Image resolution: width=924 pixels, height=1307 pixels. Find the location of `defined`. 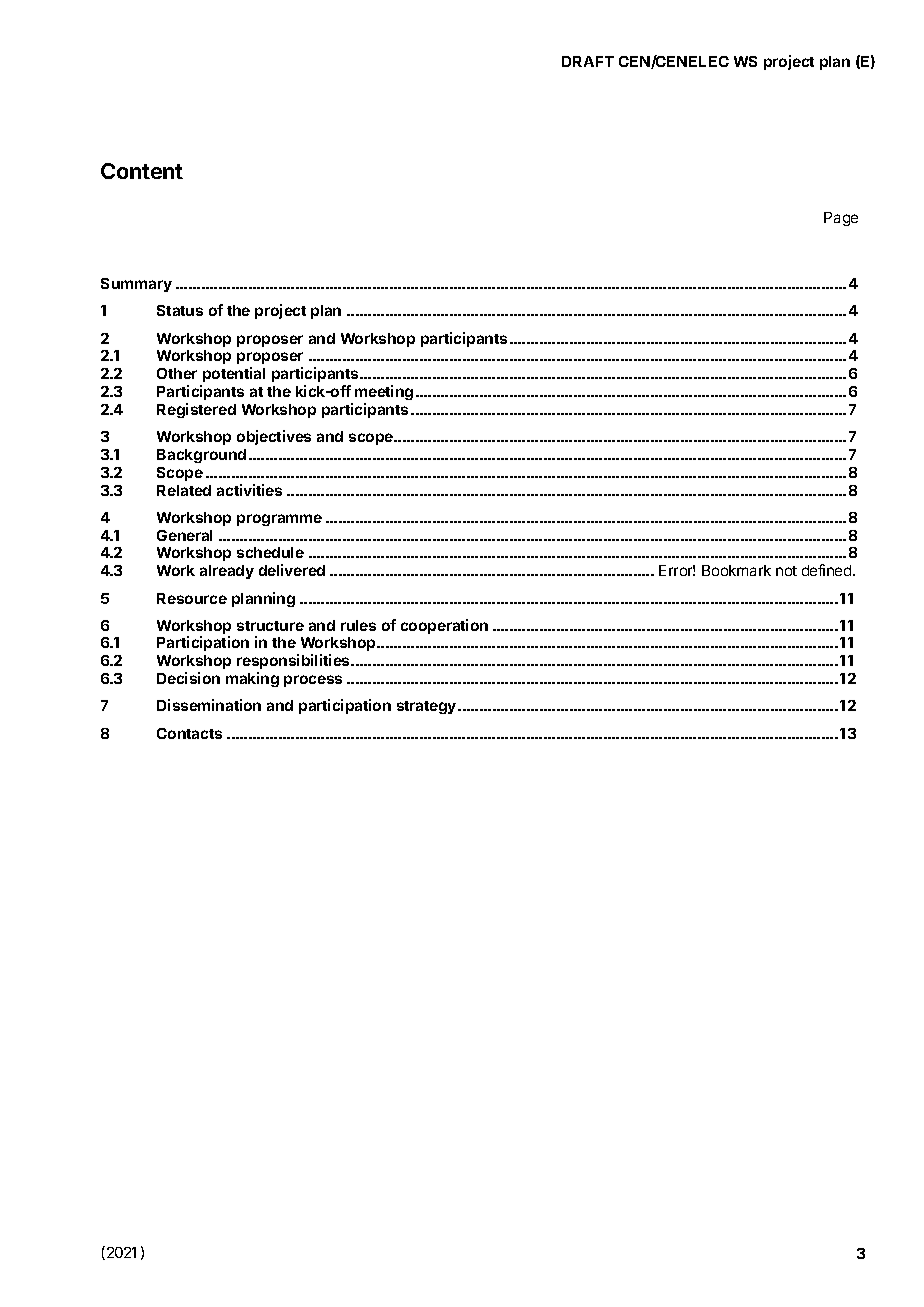

defined is located at coordinates (828, 570).
